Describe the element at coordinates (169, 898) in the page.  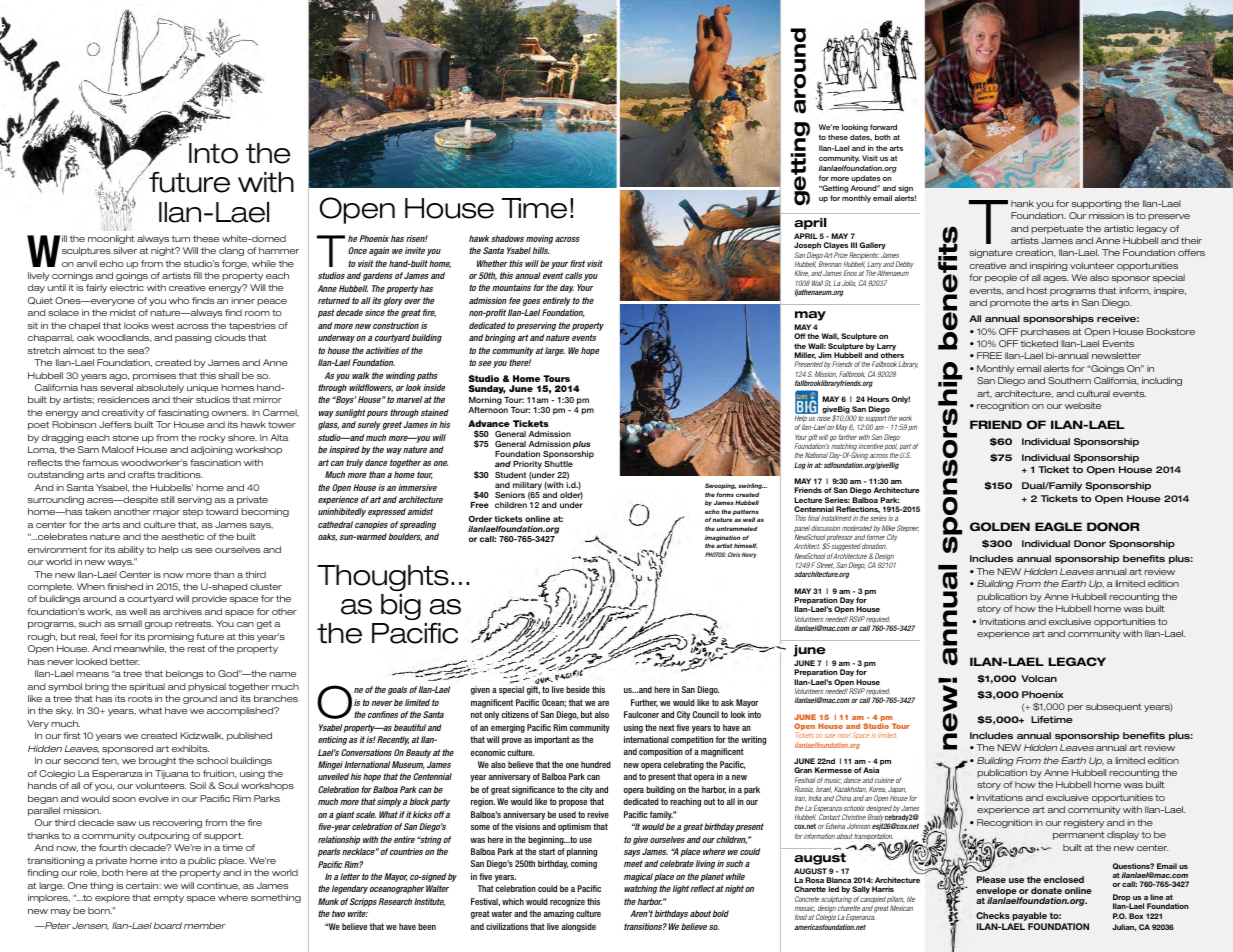
I see `empty` at that location.
